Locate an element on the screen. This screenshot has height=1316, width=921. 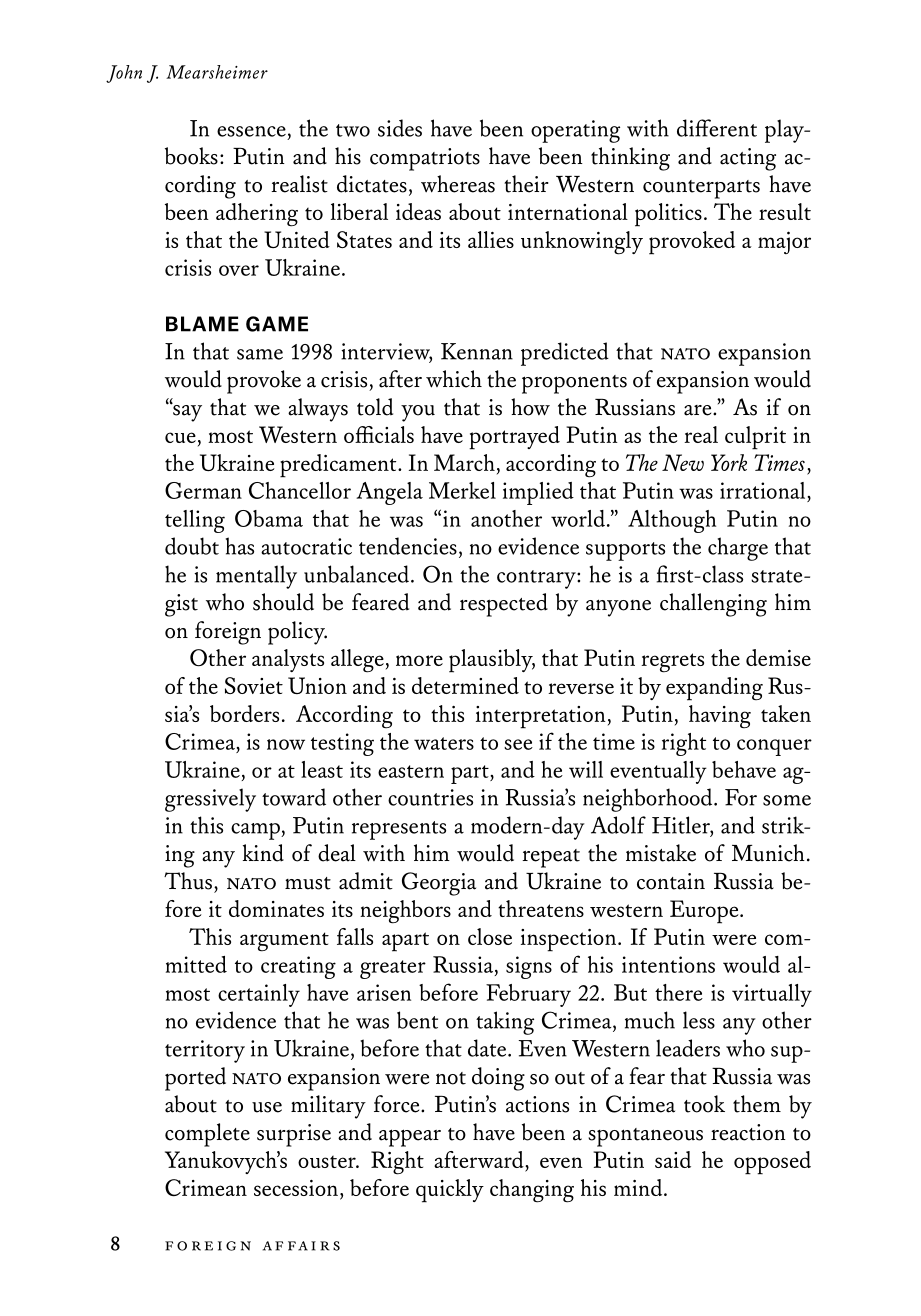
Europe is located at coordinates (705, 912).
